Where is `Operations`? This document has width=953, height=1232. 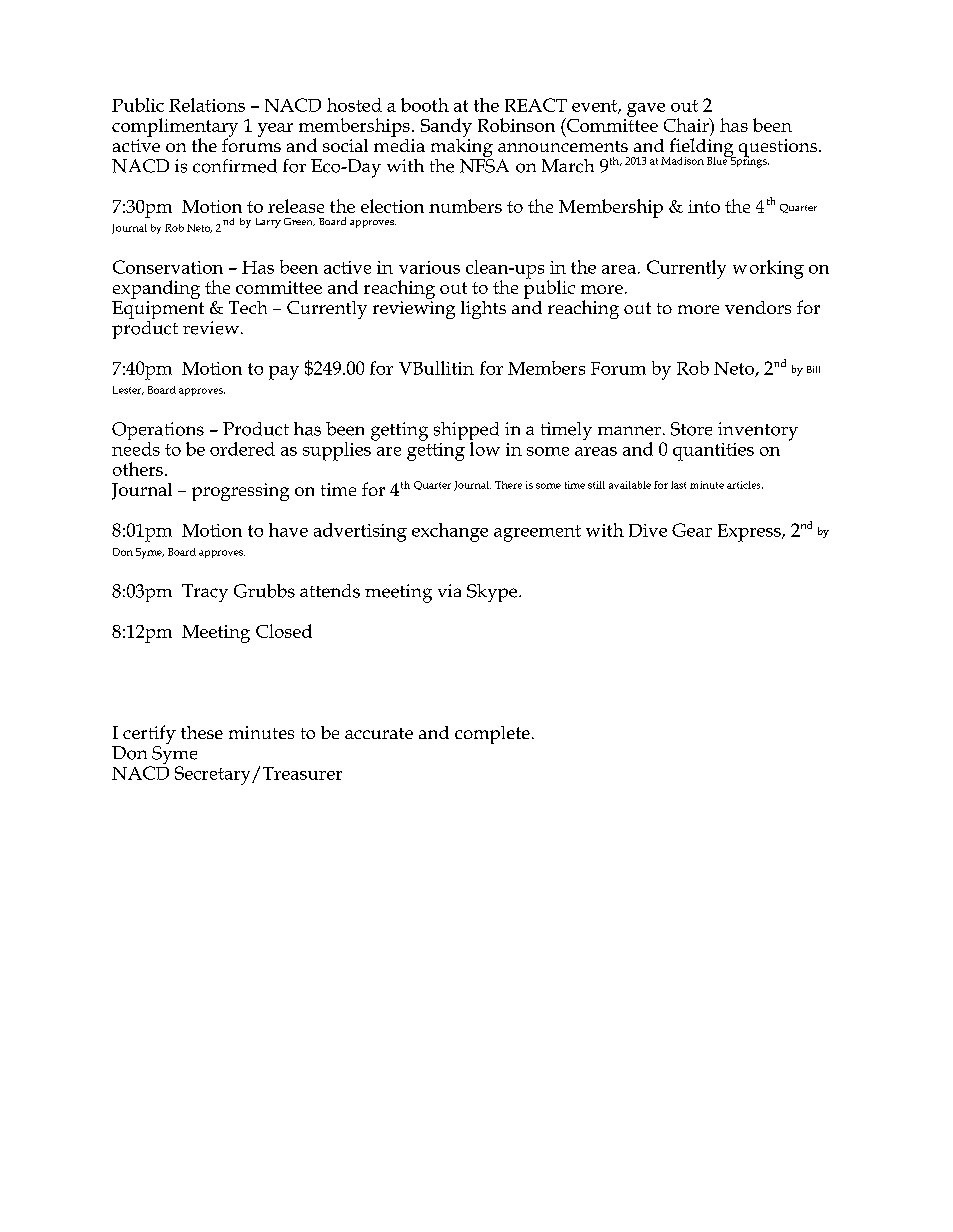
Operations is located at coordinates (158, 432).
